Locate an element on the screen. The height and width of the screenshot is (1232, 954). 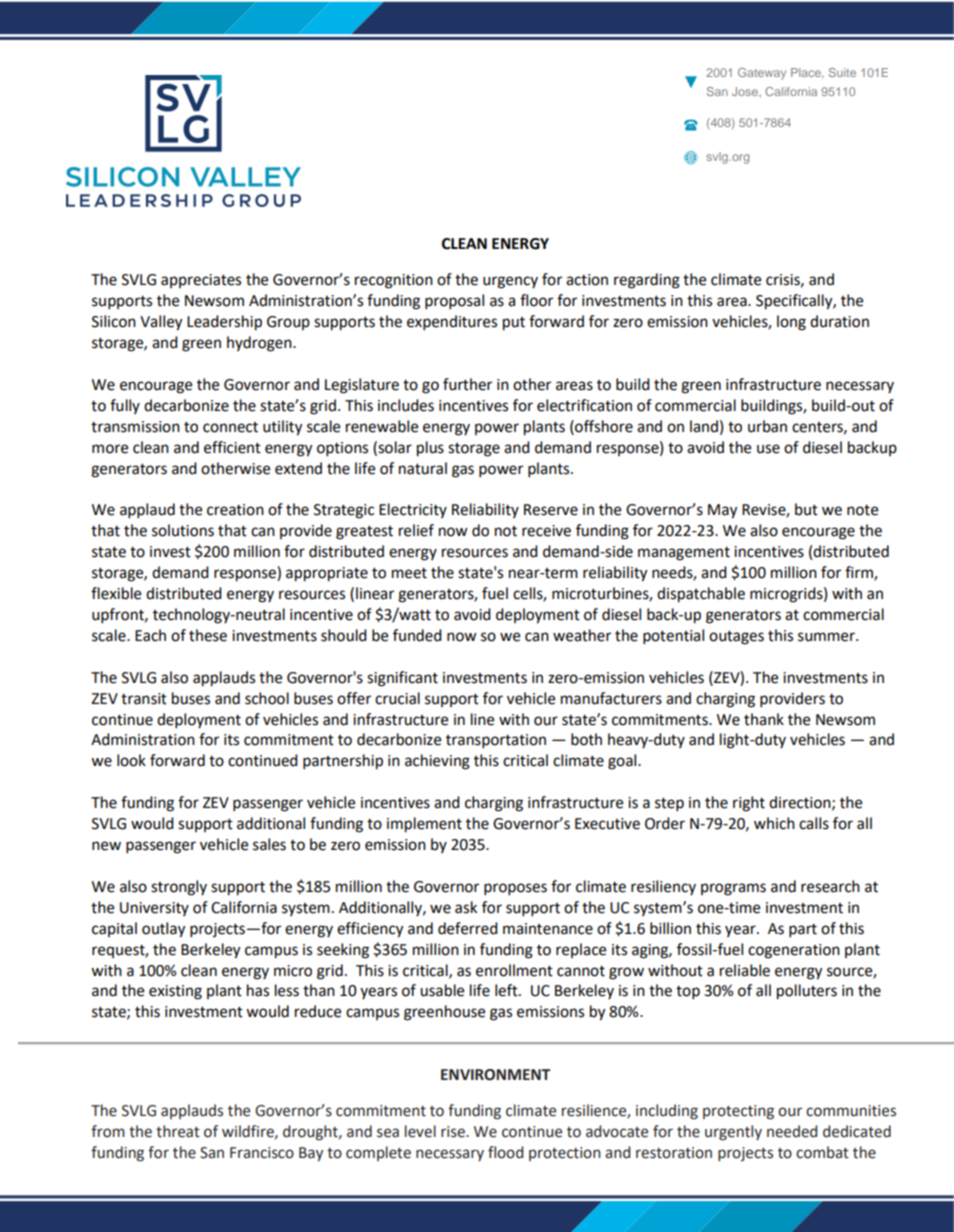
Leadership is located at coordinates (224, 323).
